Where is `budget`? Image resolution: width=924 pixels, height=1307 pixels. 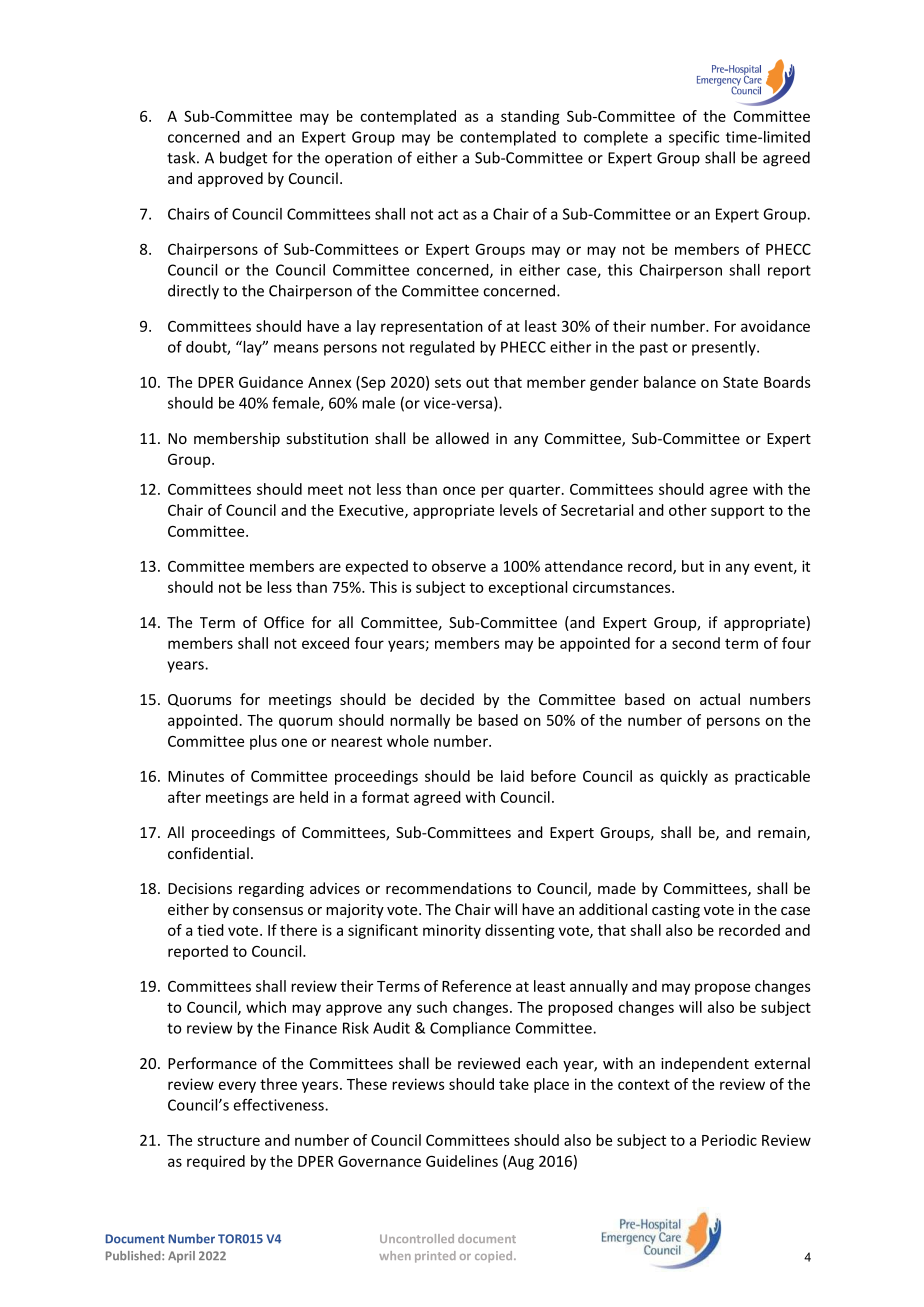
budget is located at coordinates (243, 159).
